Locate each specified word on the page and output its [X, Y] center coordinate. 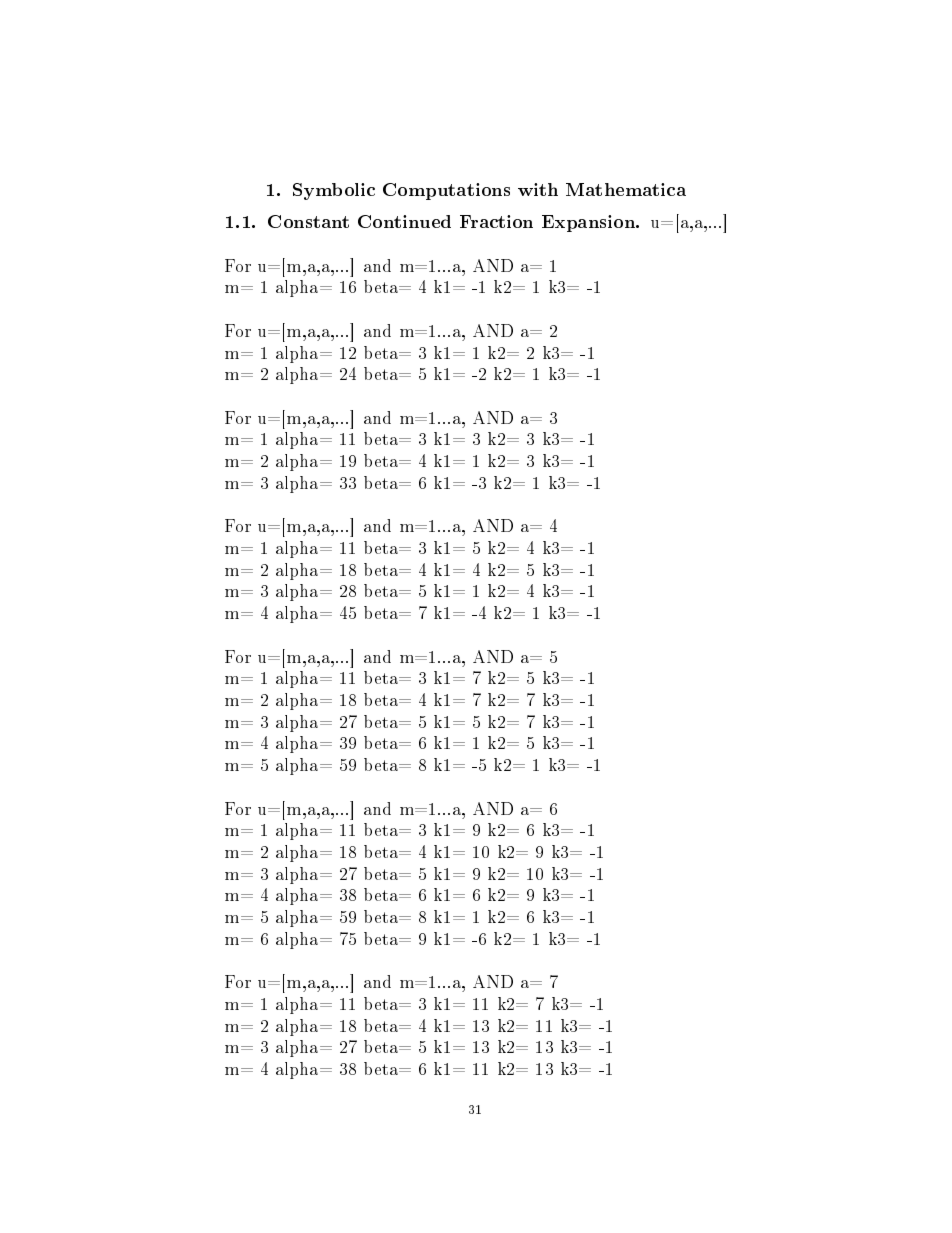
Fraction [496, 221]
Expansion [590, 223]
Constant [308, 221]
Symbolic [334, 191]
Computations [446, 191]
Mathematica [626, 189]
